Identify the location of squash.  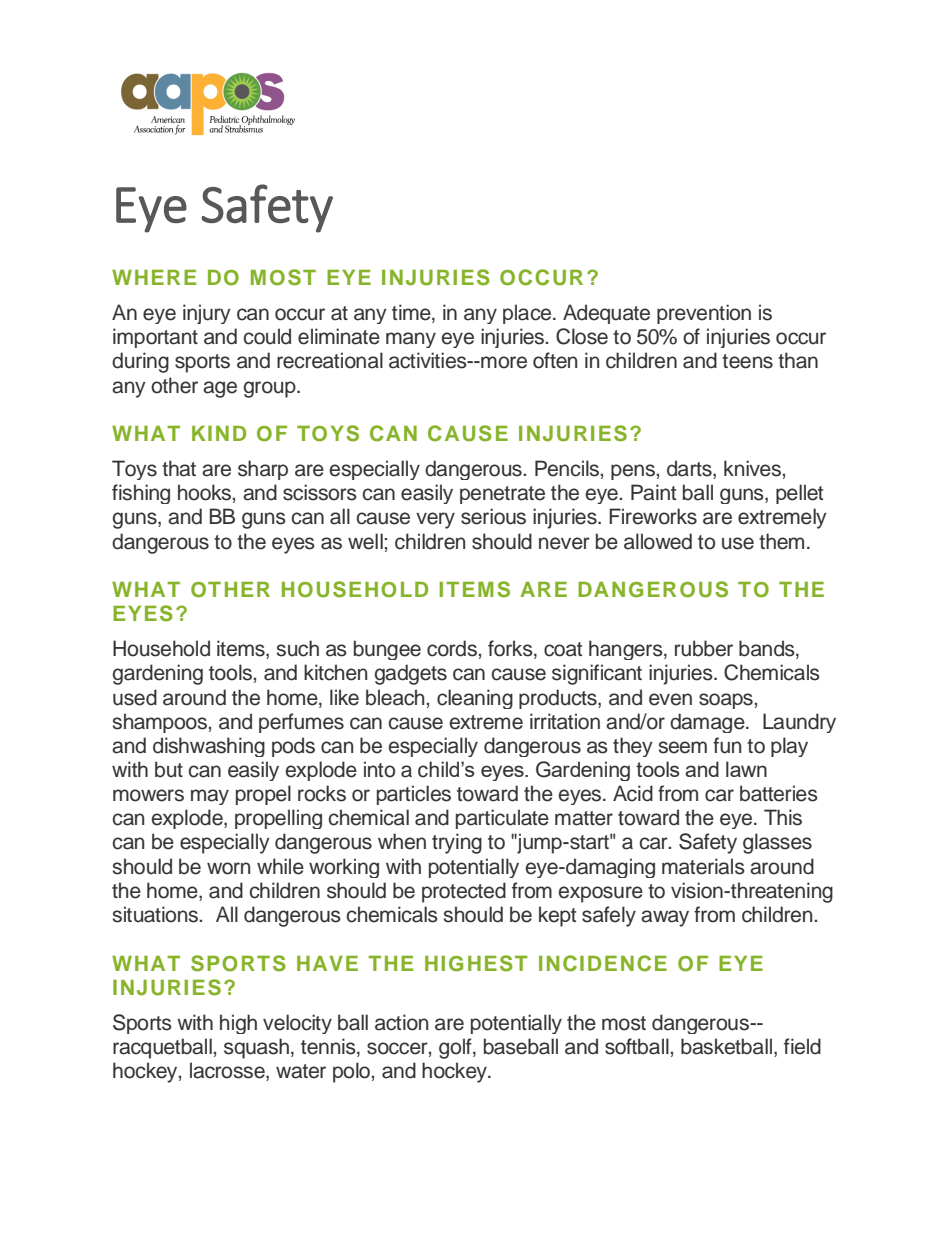
(256, 1048).
